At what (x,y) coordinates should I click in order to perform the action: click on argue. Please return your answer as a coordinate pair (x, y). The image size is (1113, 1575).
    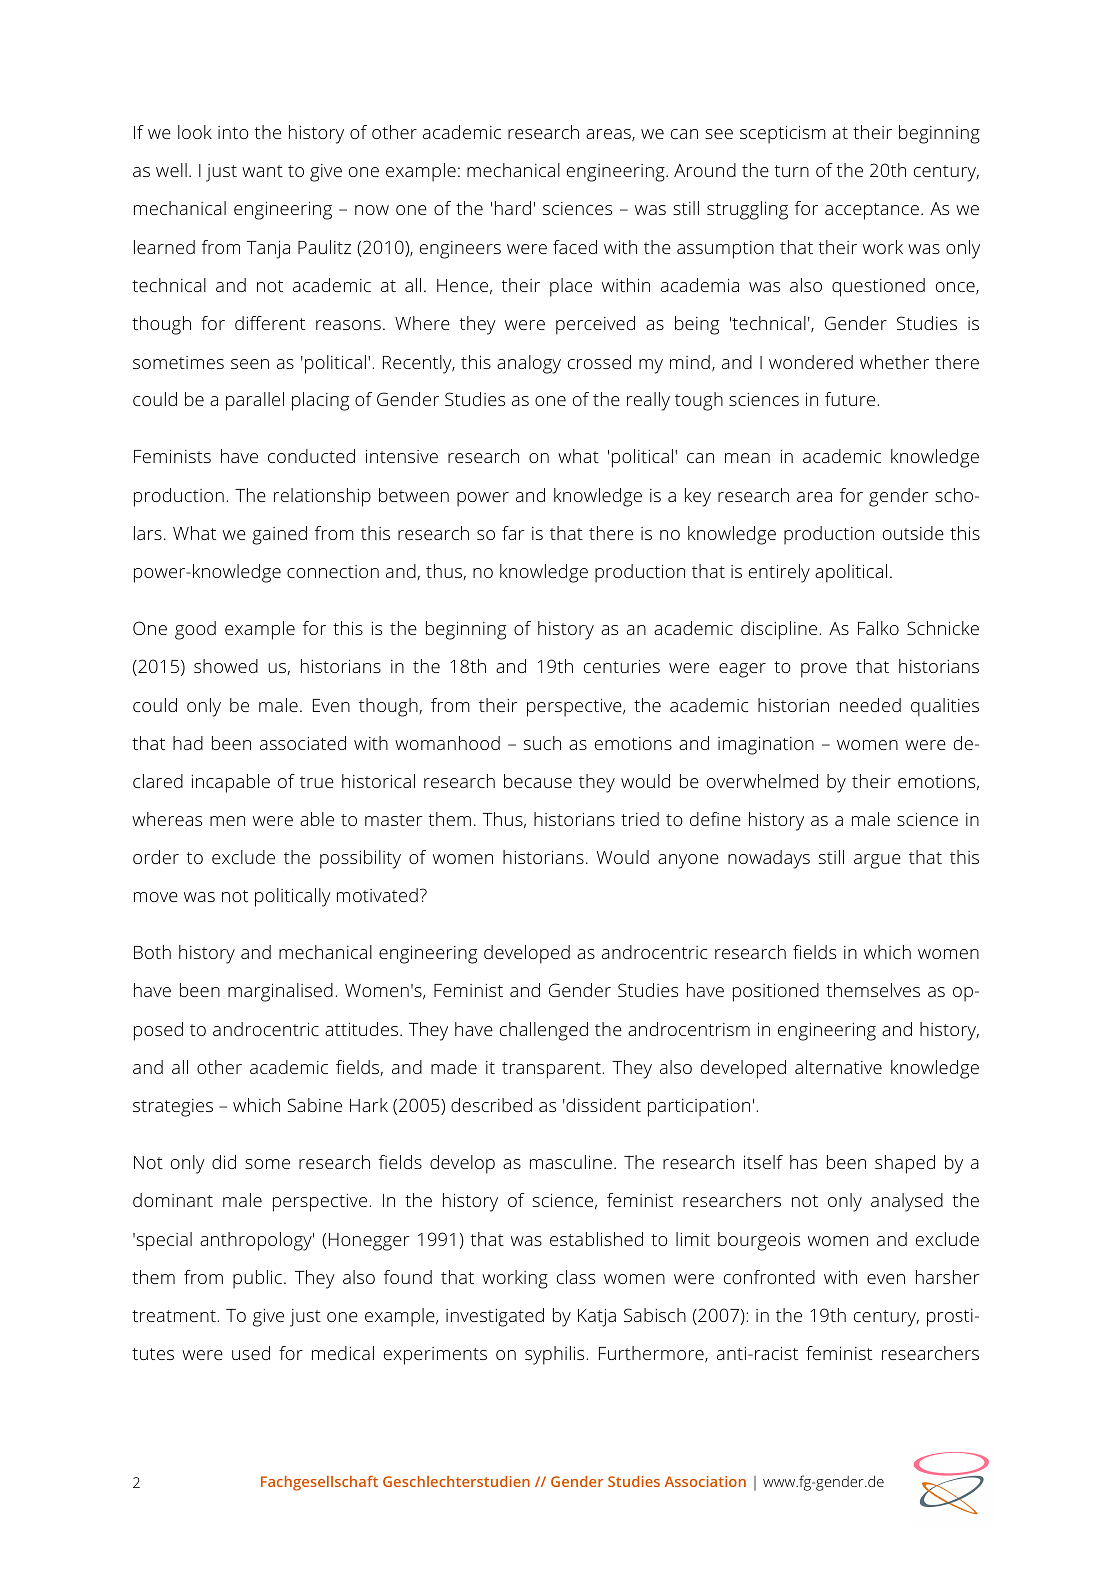
    Looking at the image, I should click on (877, 861).
